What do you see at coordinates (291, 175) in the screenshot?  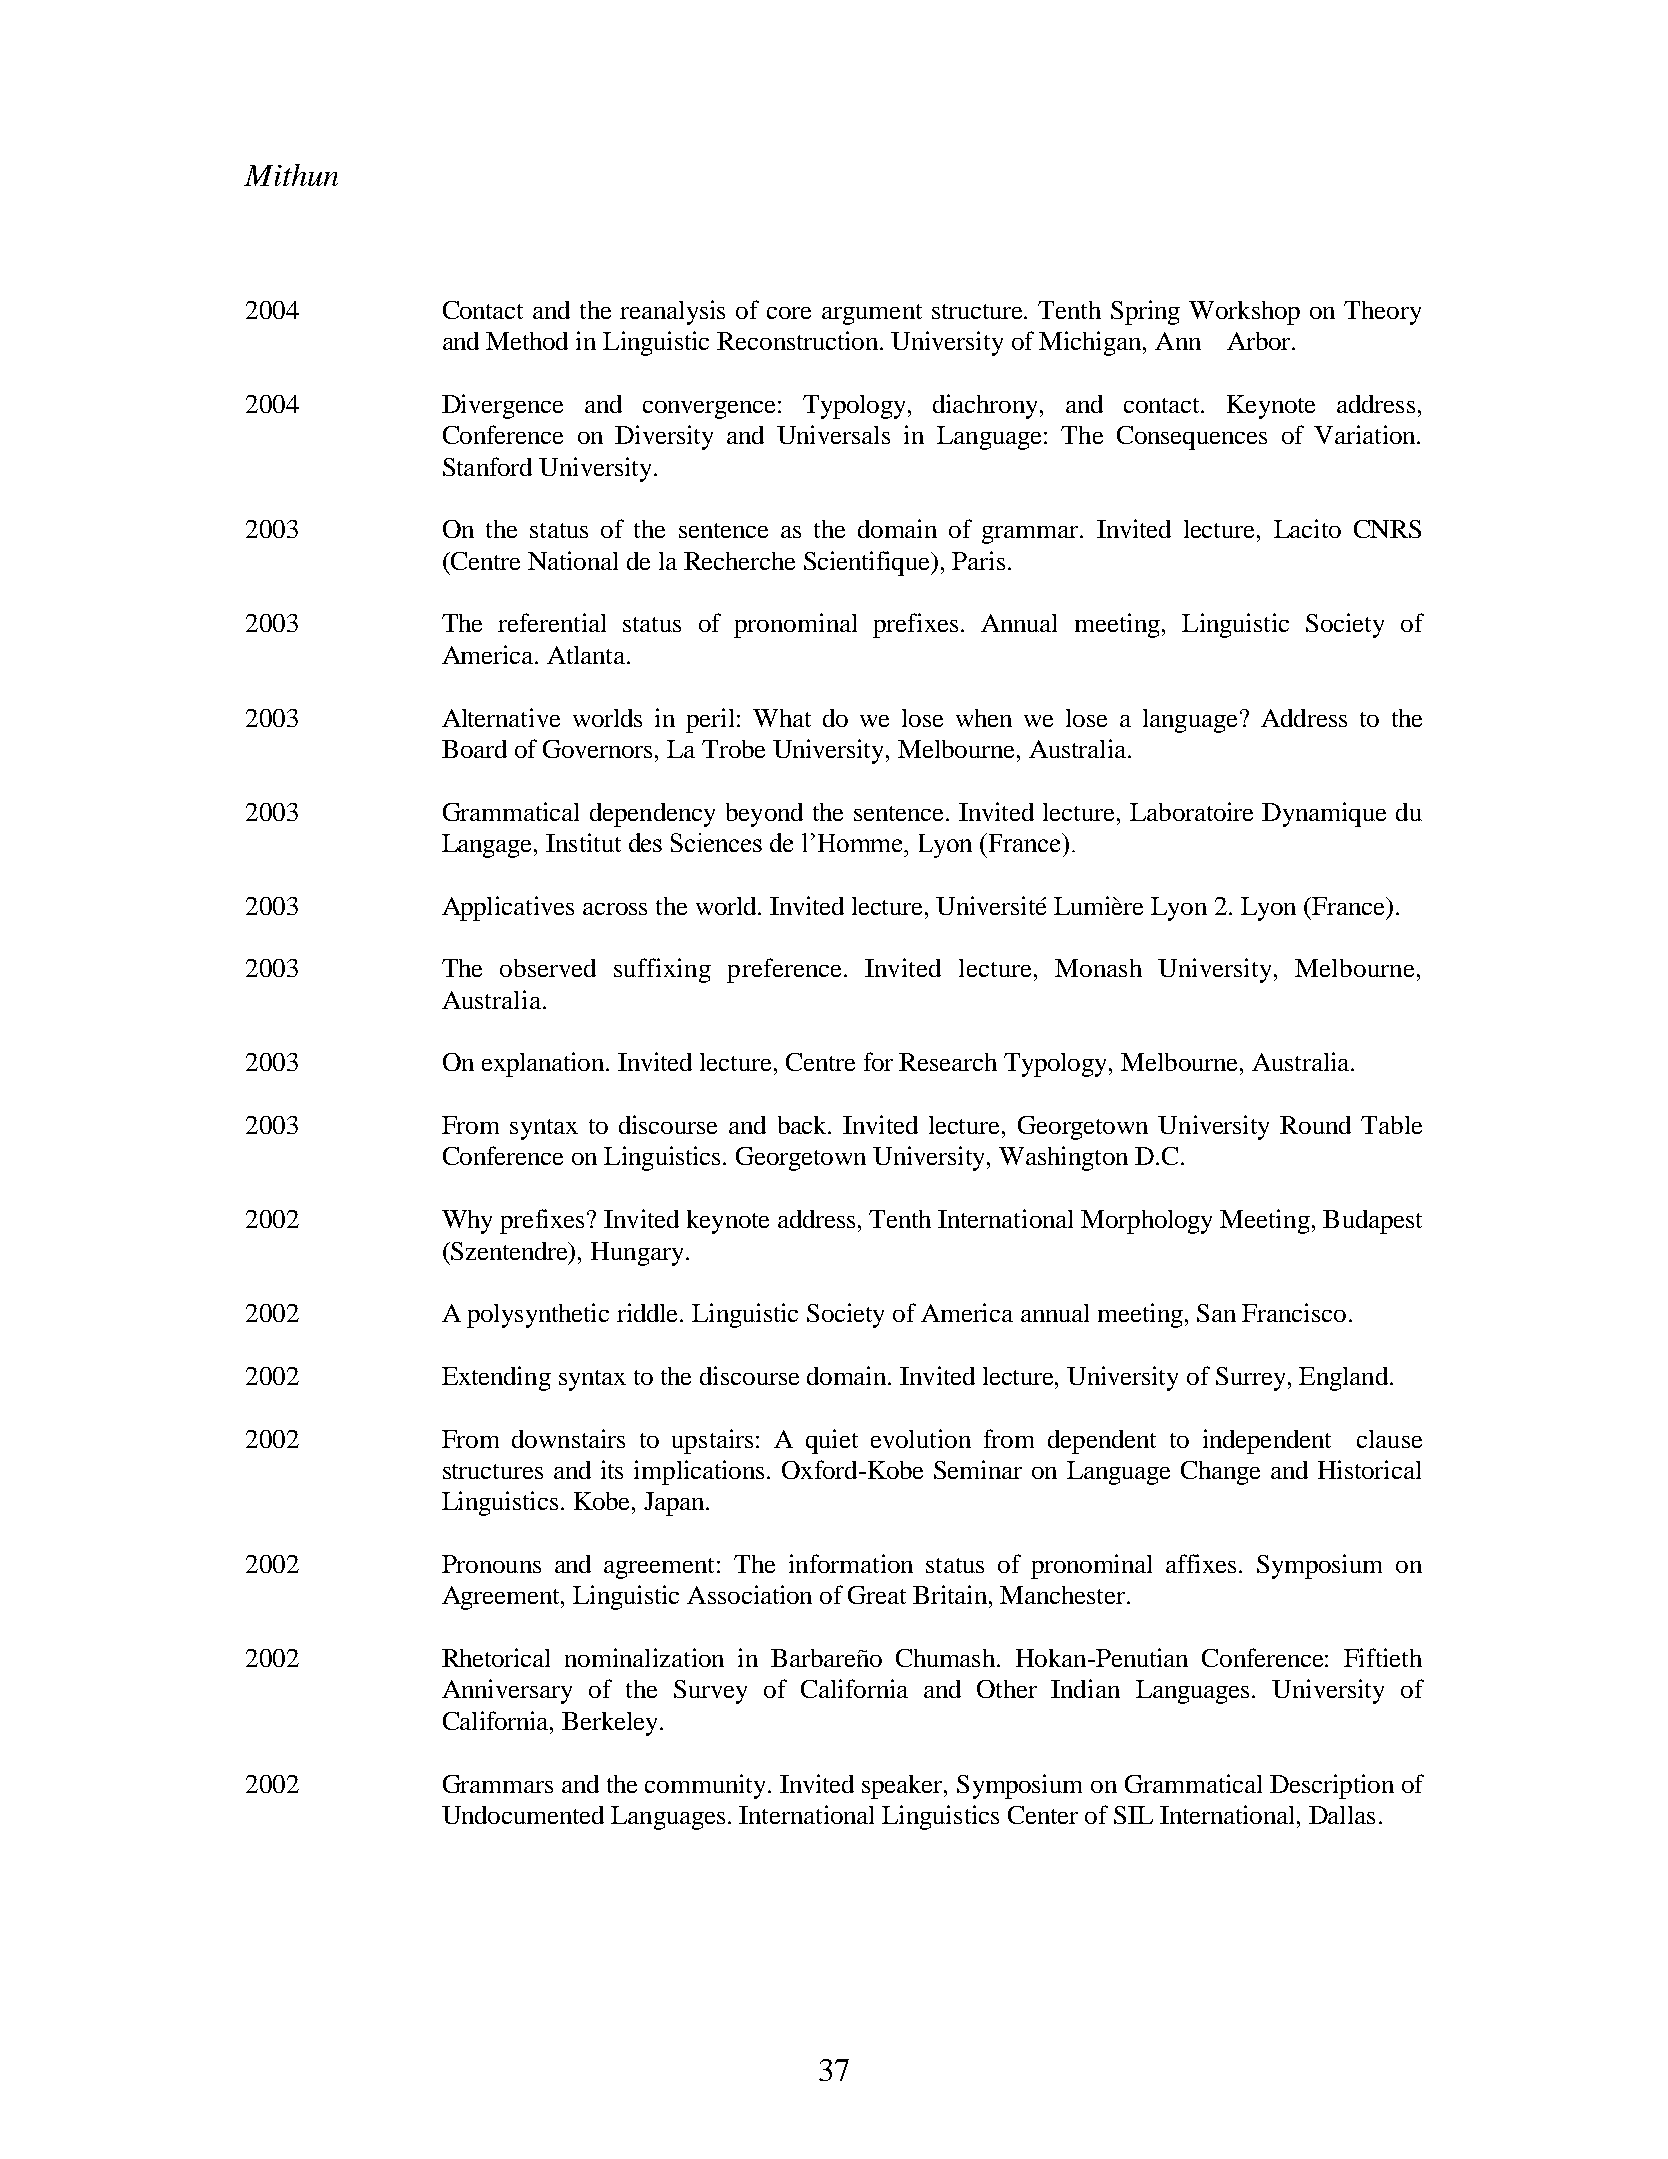 I see `Mithun` at bounding box center [291, 175].
